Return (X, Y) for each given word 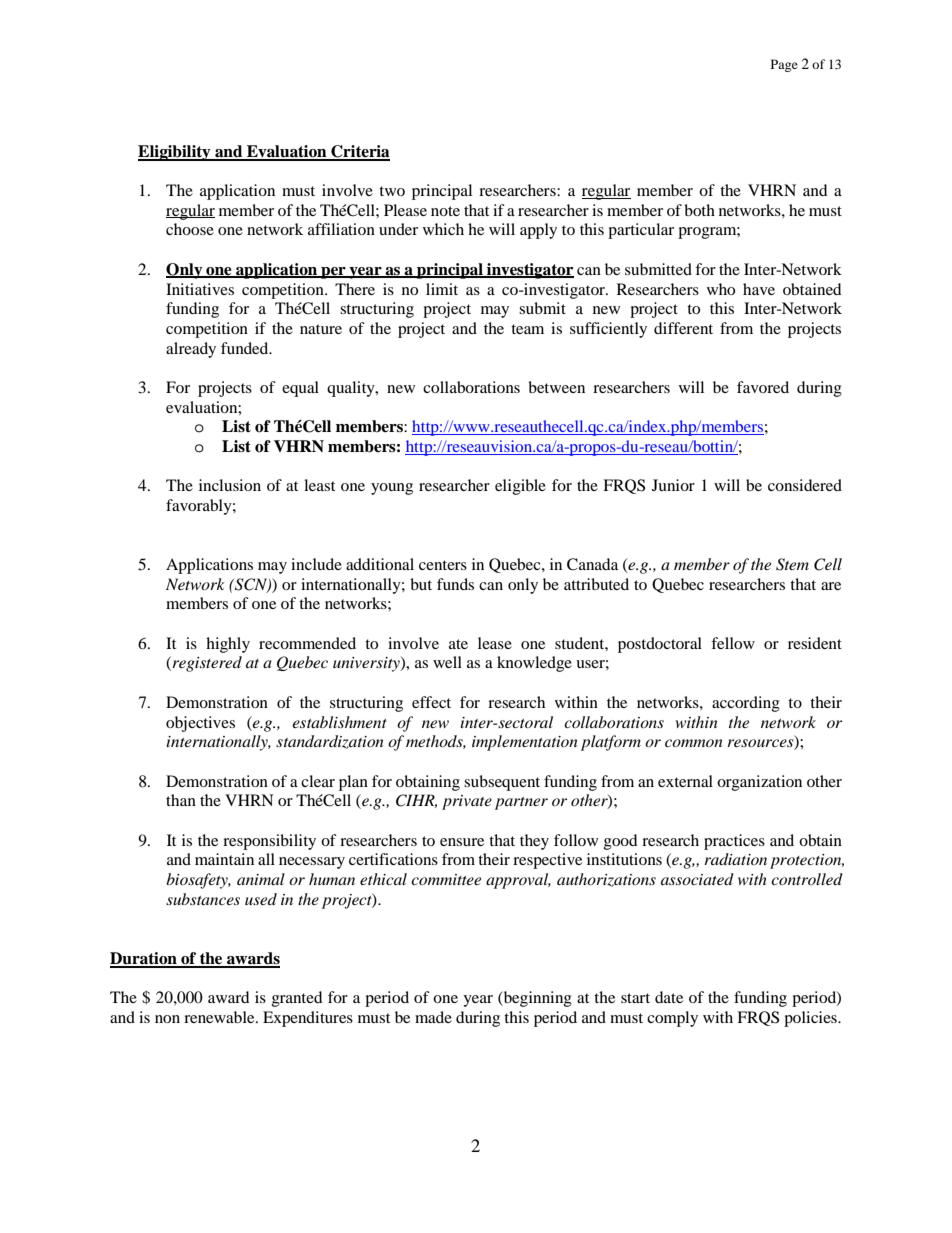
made (433, 1017)
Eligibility (175, 153)
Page (784, 65)
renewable (220, 1017)
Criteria (359, 152)
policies (811, 1019)
